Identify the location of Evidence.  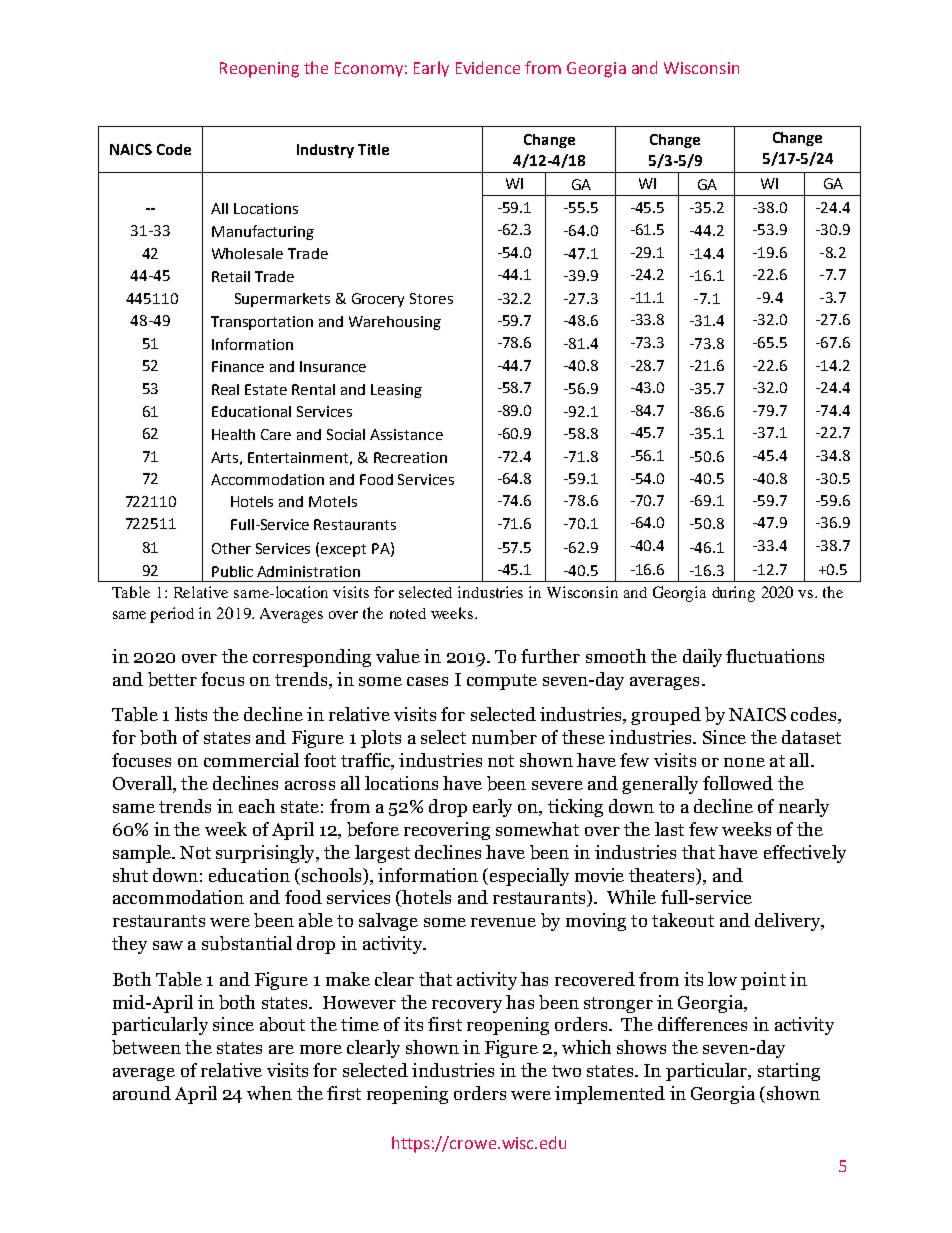
(488, 67).
